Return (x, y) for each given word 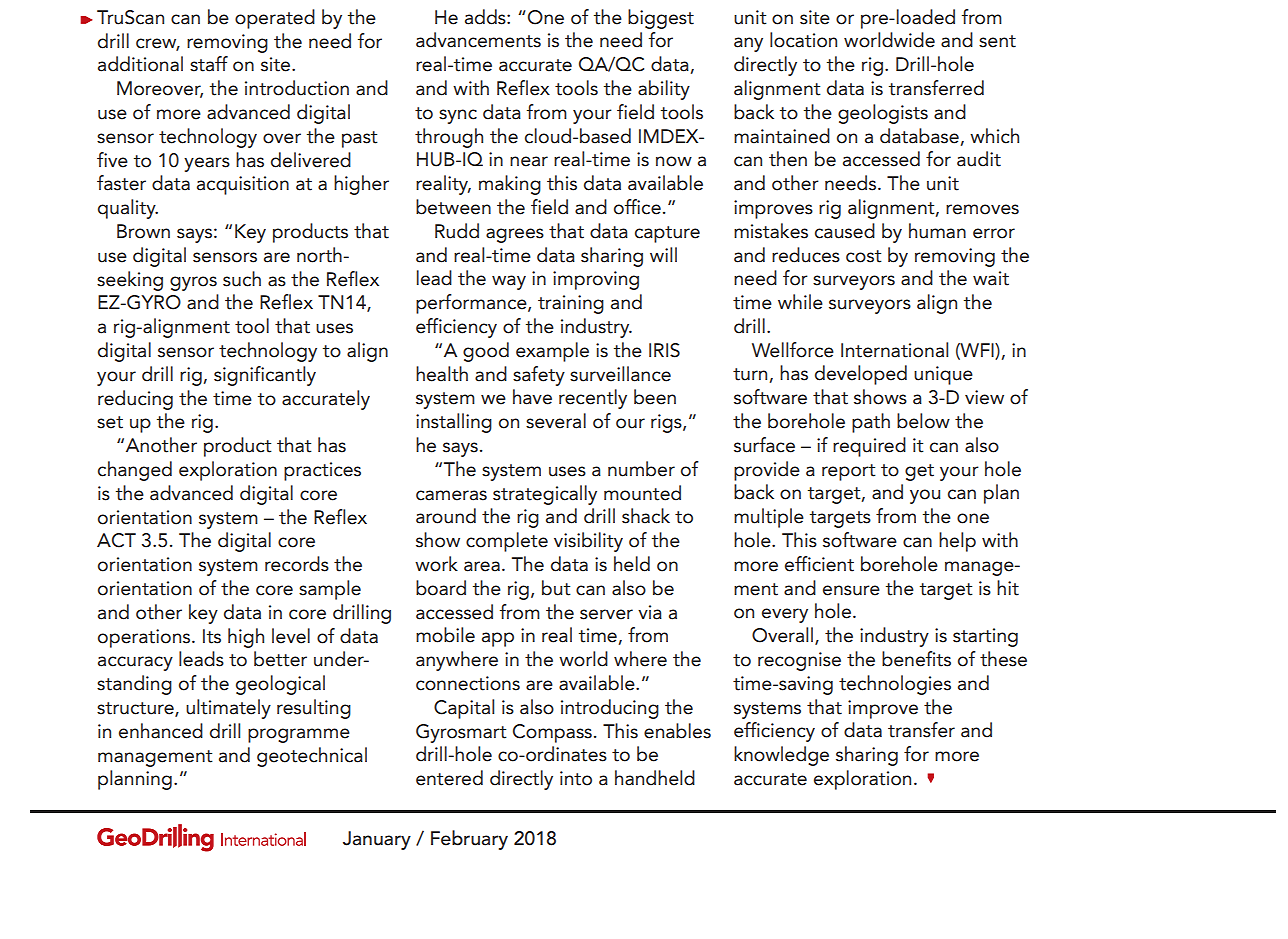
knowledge (781, 756)
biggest (661, 19)
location (803, 40)
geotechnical (312, 757)
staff (209, 64)
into (576, 778)
